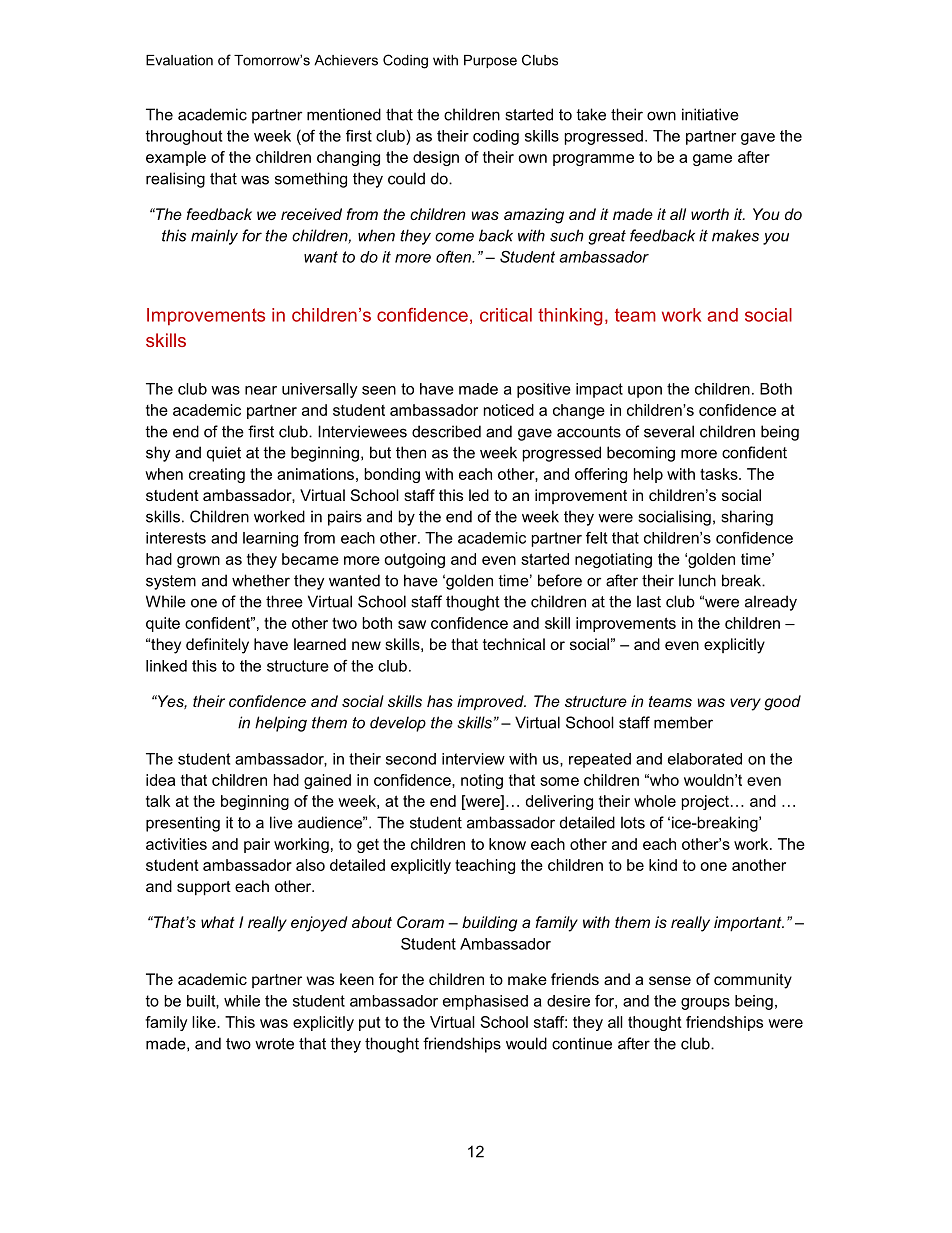 The width and height of the document is (952, 1233). I want to click on critical, so click(506, 315).
